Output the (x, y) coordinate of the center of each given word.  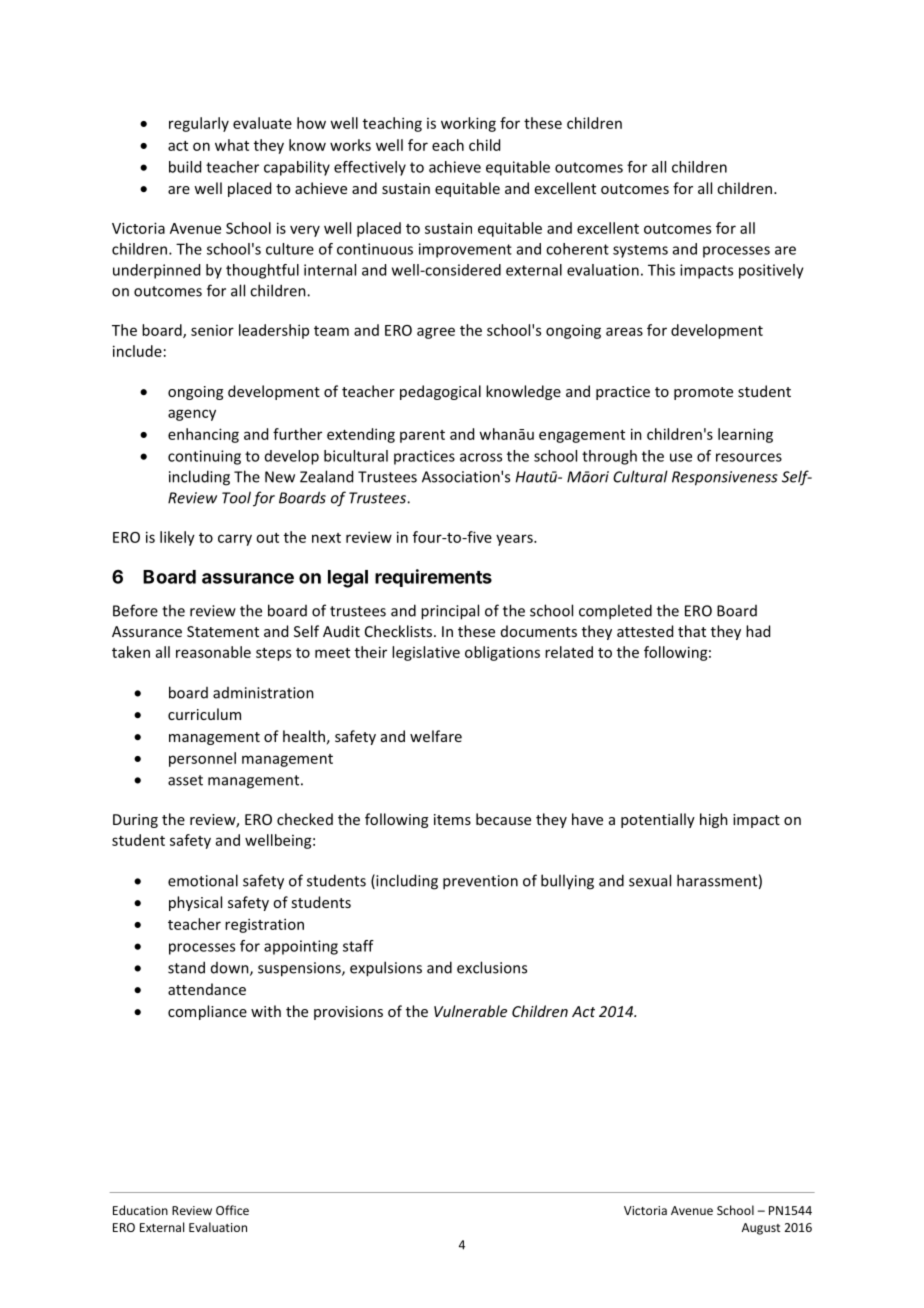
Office (232, 1210)
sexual (650, 880)
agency (192, 415)
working (468, 124)
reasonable (213, 652)
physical (195, 903)
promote (703, 393)
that (692, 631)
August (761, 1229)
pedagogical (440, 392)
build (185, 167)
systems (640, 251)
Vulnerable (470, 1011)
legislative (426, 653)
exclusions (492, 967)
